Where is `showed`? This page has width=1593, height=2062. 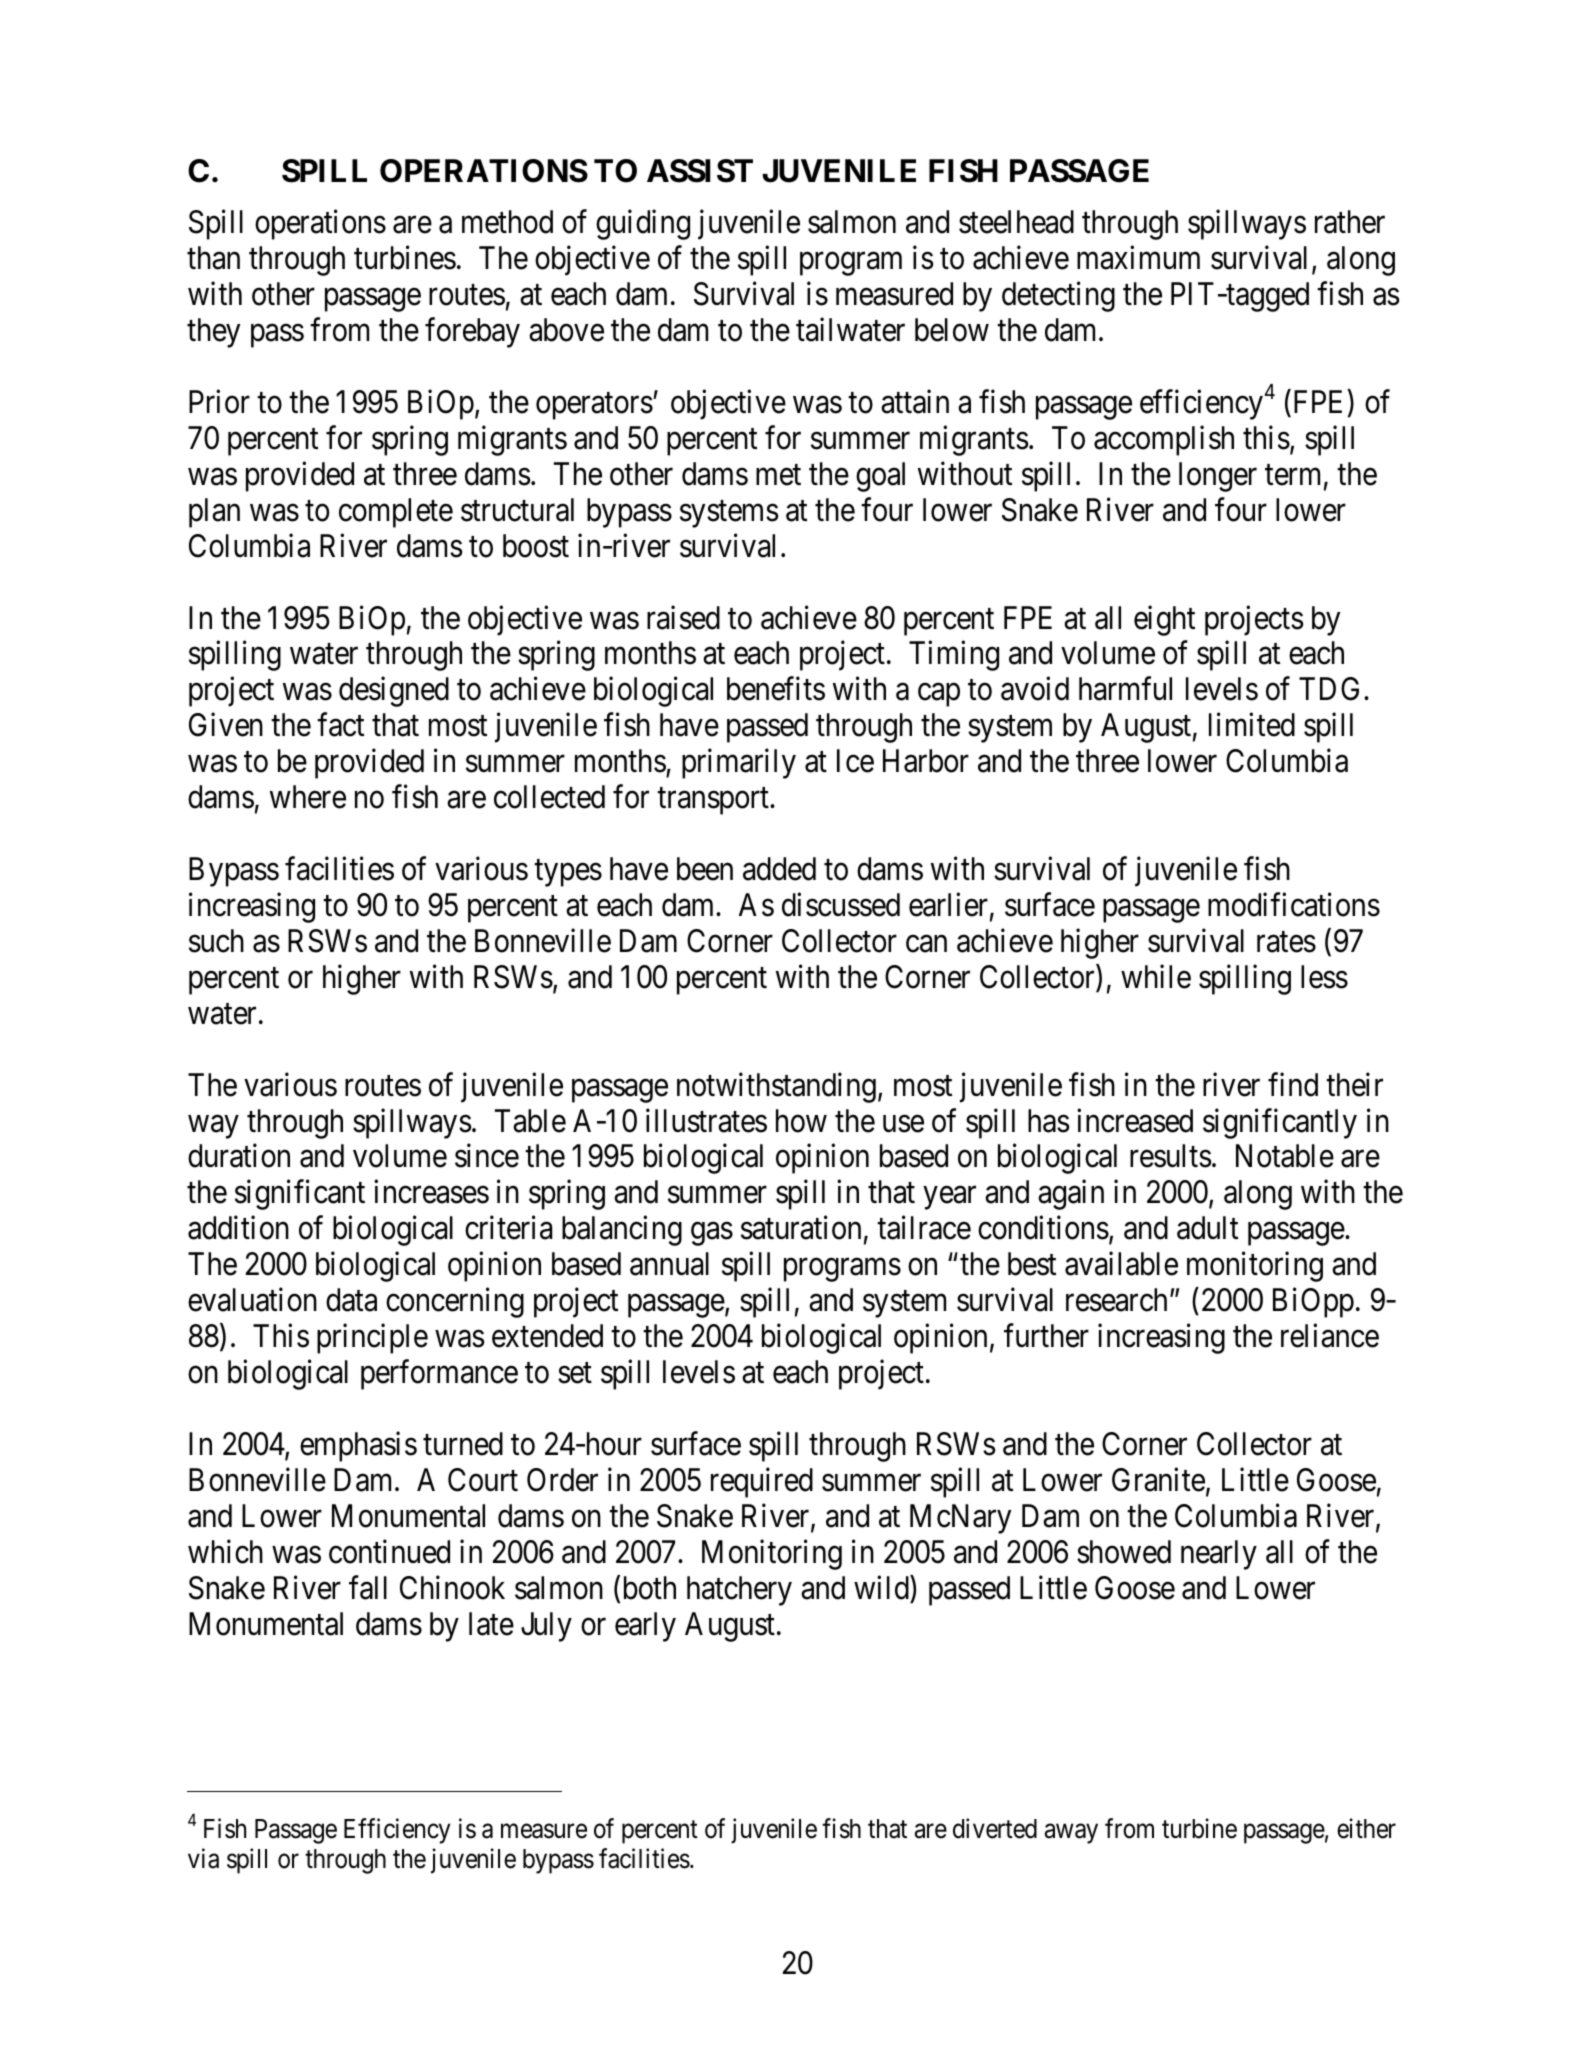
showed is located at coordinates (1124, 1552).
